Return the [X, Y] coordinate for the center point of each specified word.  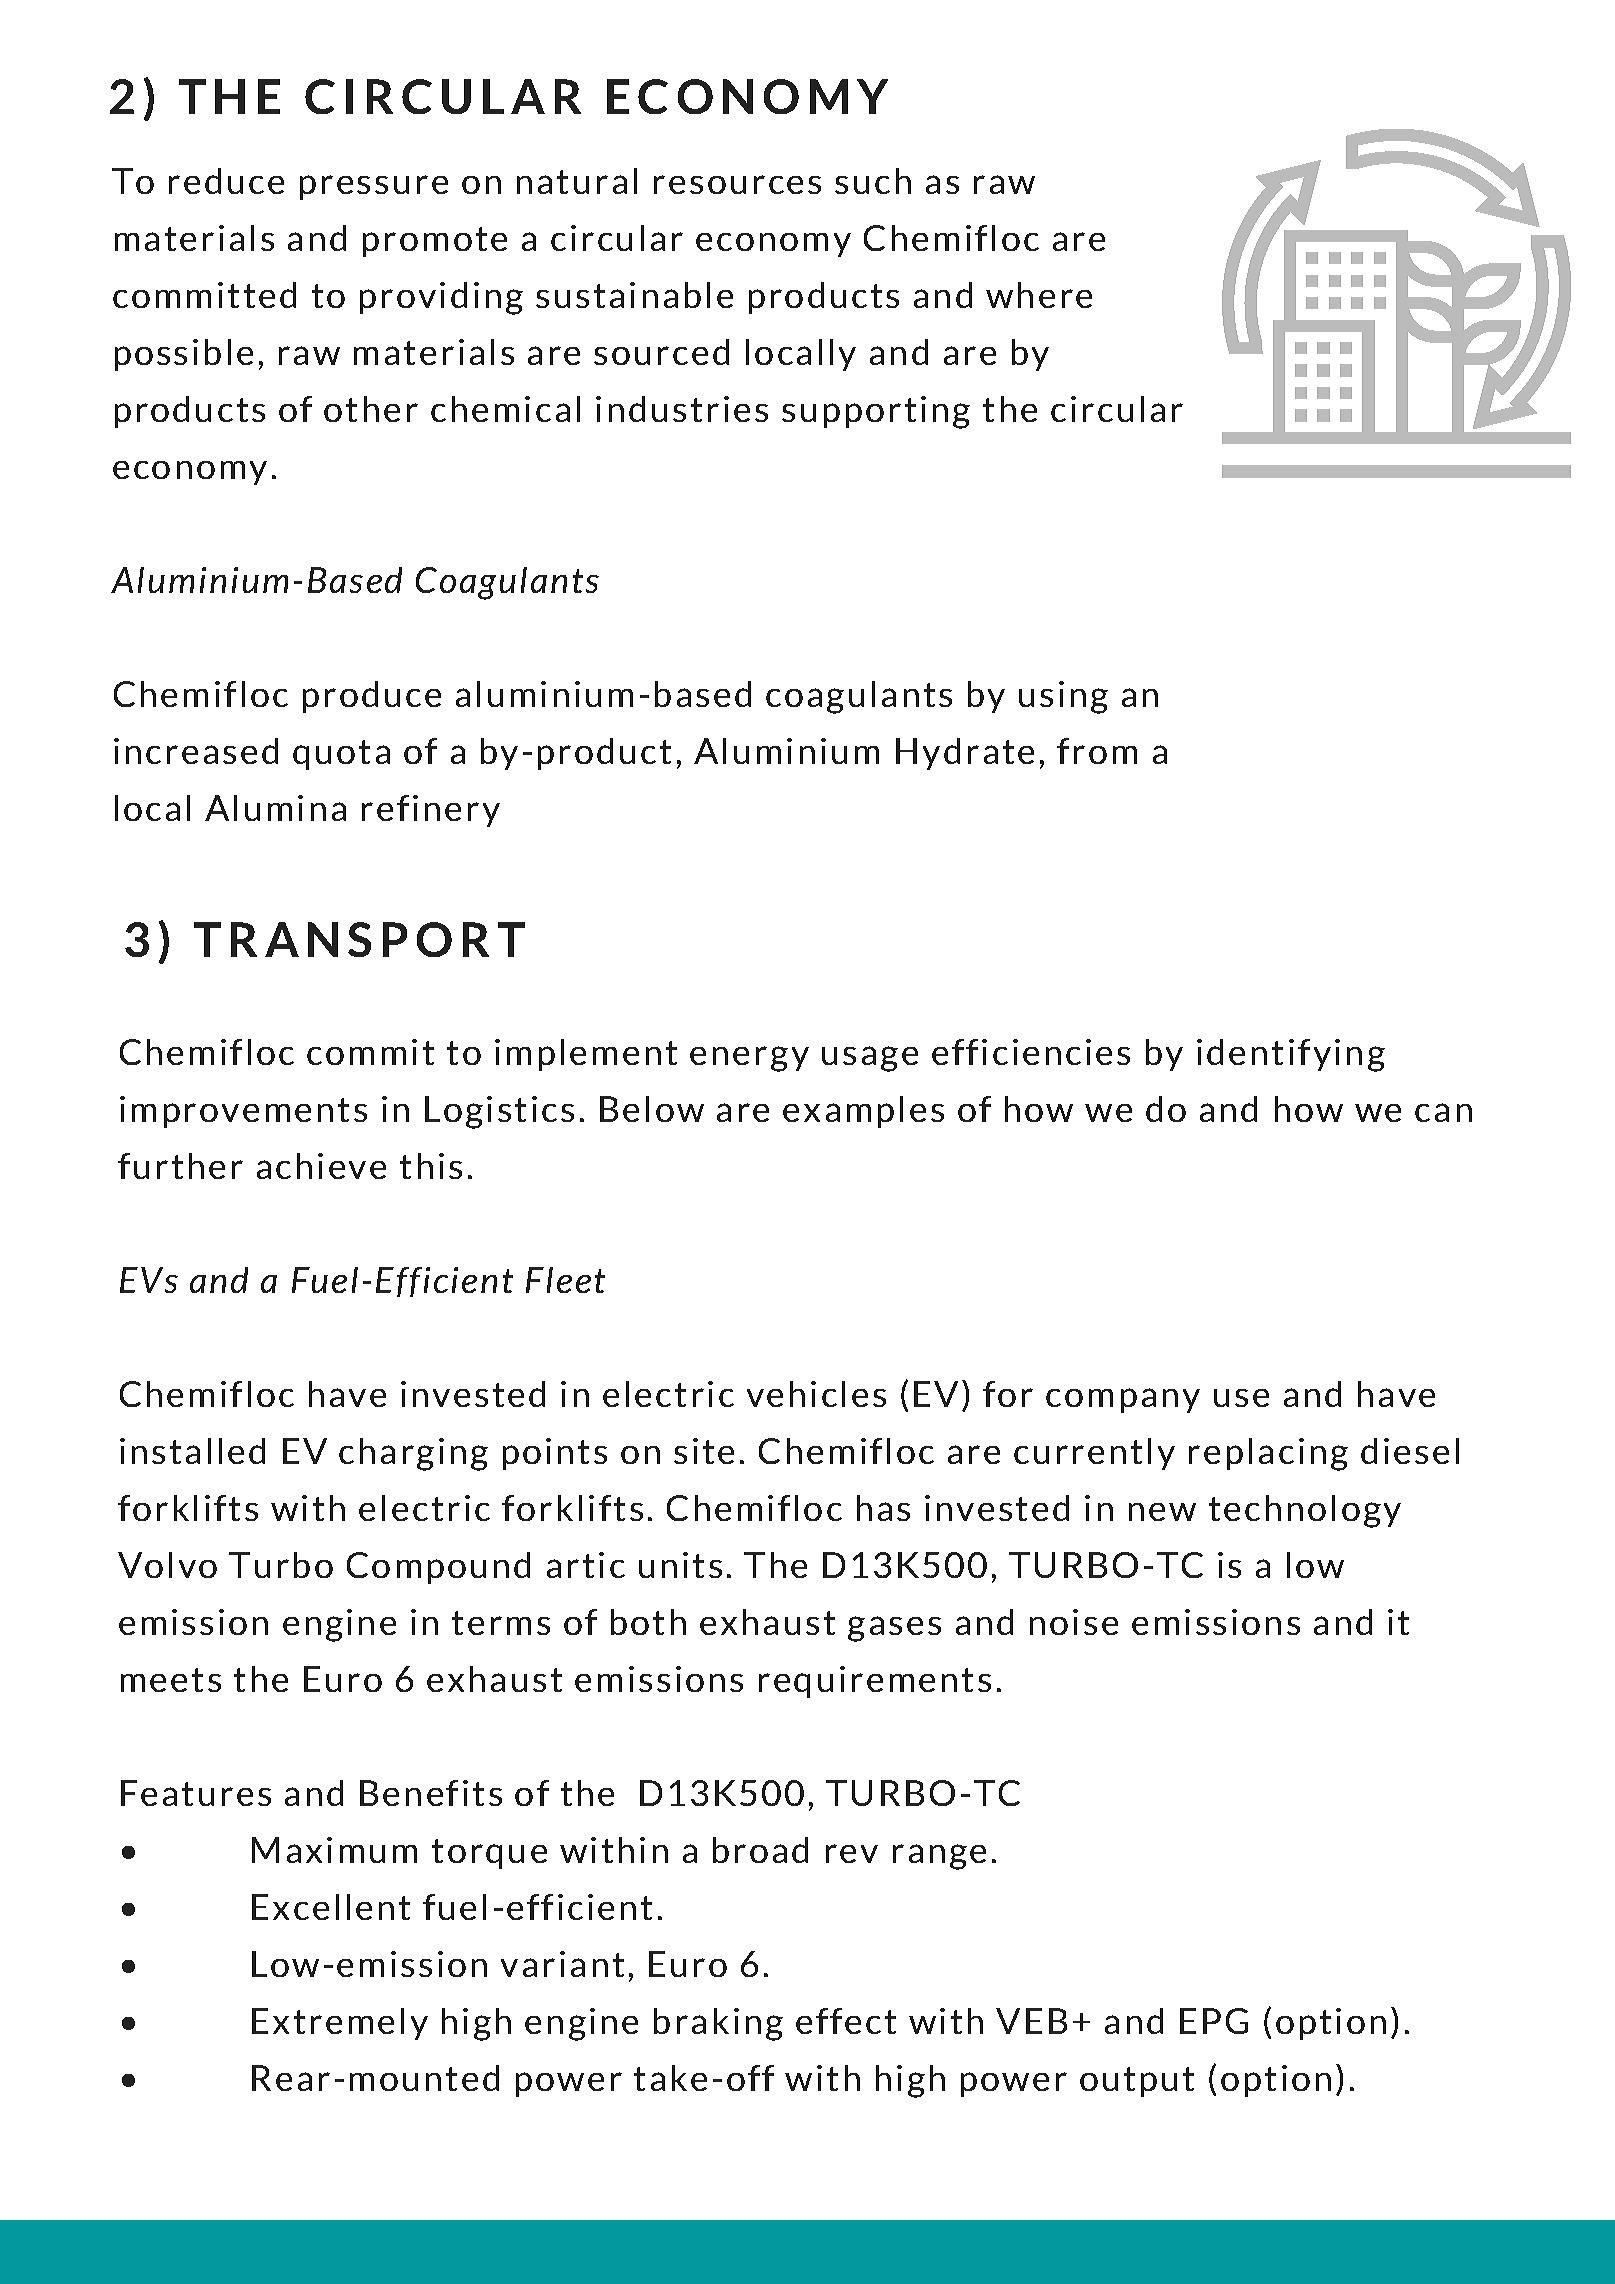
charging [413, 1454]
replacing [1268, 1454]
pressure [374, 187]
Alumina [275, 808]
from [1097, 751]
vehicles [816, 1394]
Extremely [340, 2024]
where [1039, 295]
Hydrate [965, 754]
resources [737, 184]
